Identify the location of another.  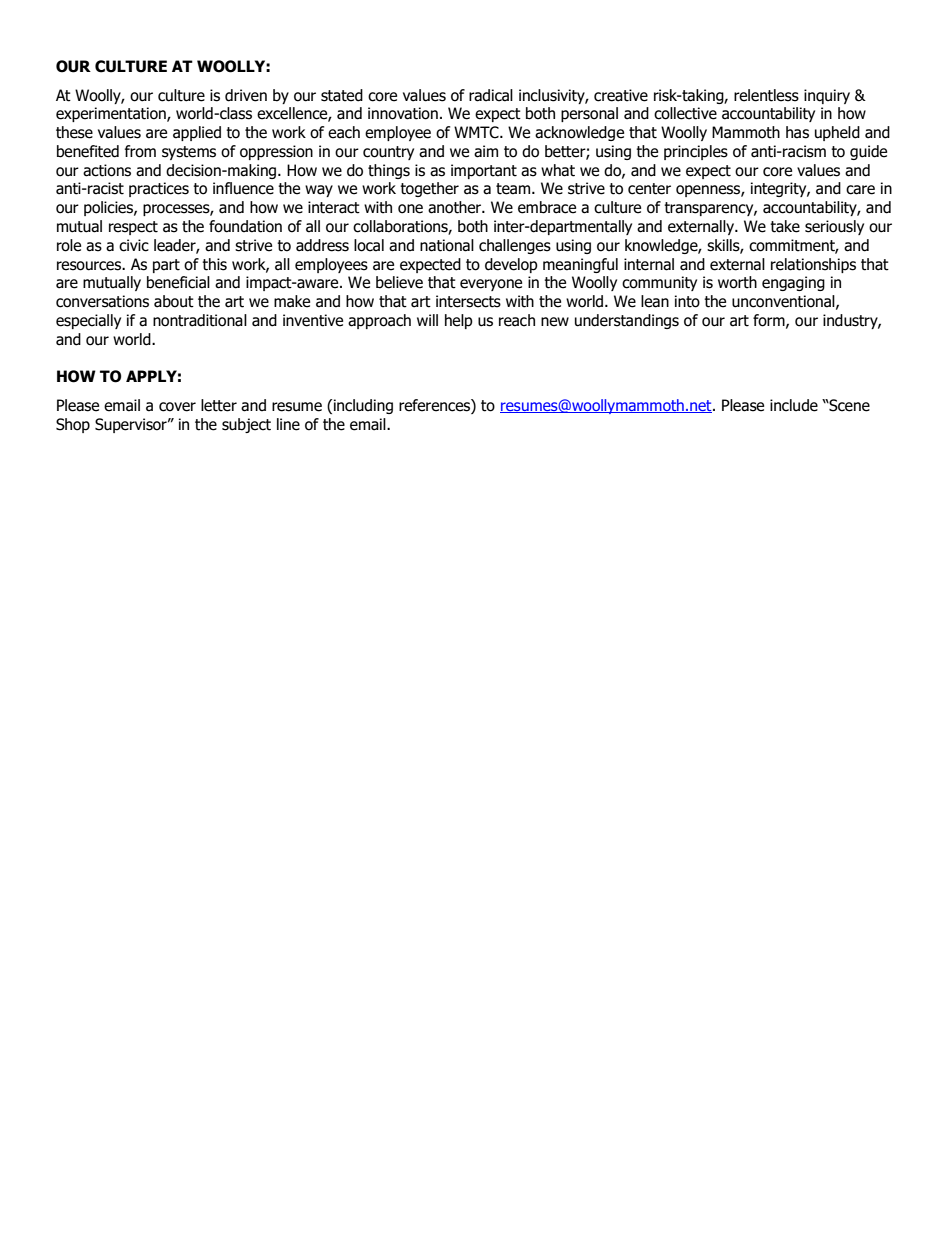
(456, 207).
